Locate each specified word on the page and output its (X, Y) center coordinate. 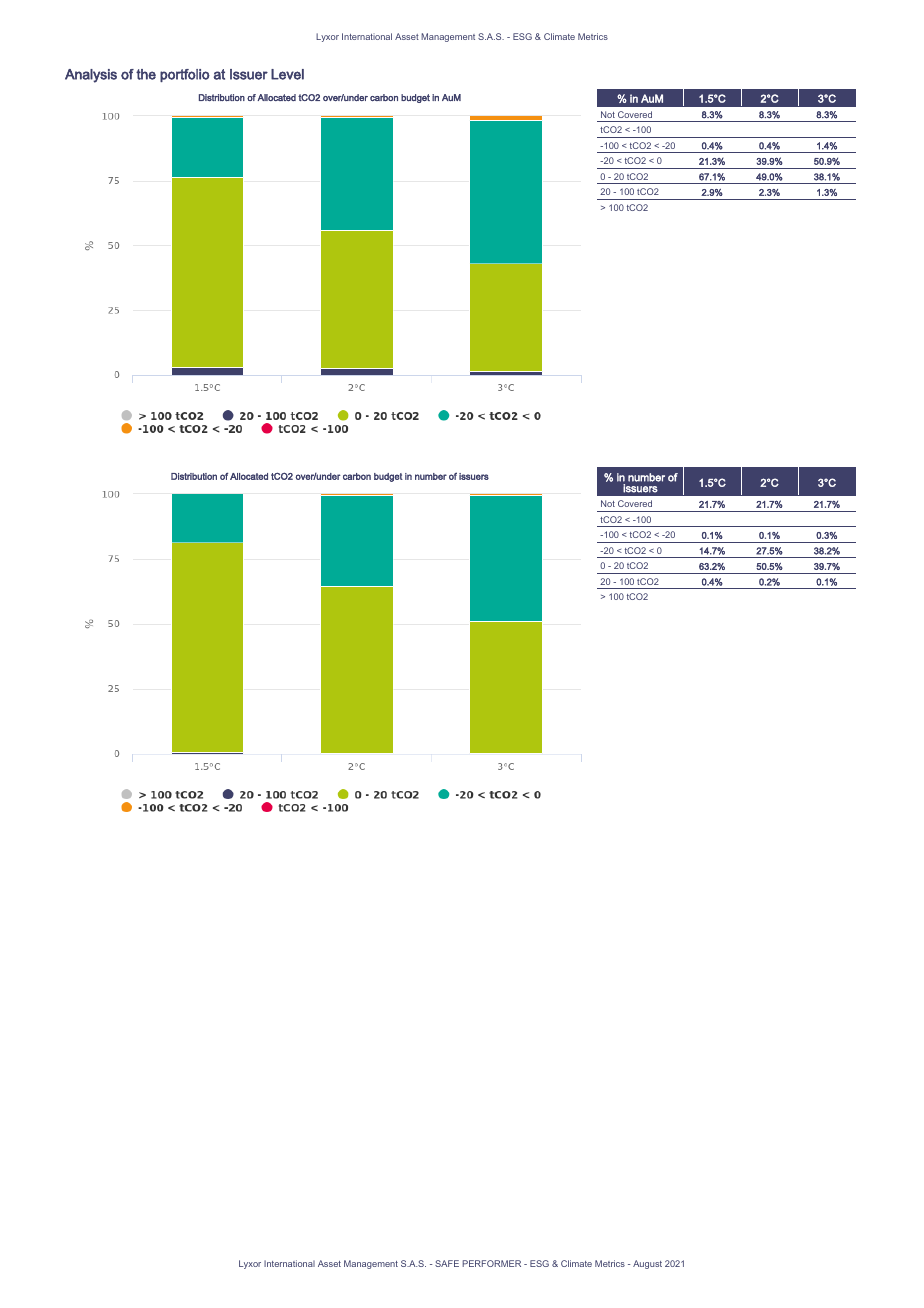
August (647, 1264)
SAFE (447, 1263)
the (146, 74)
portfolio (185, 75)
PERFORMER (491, 1263)
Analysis (91, 76)
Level (287, 74)
